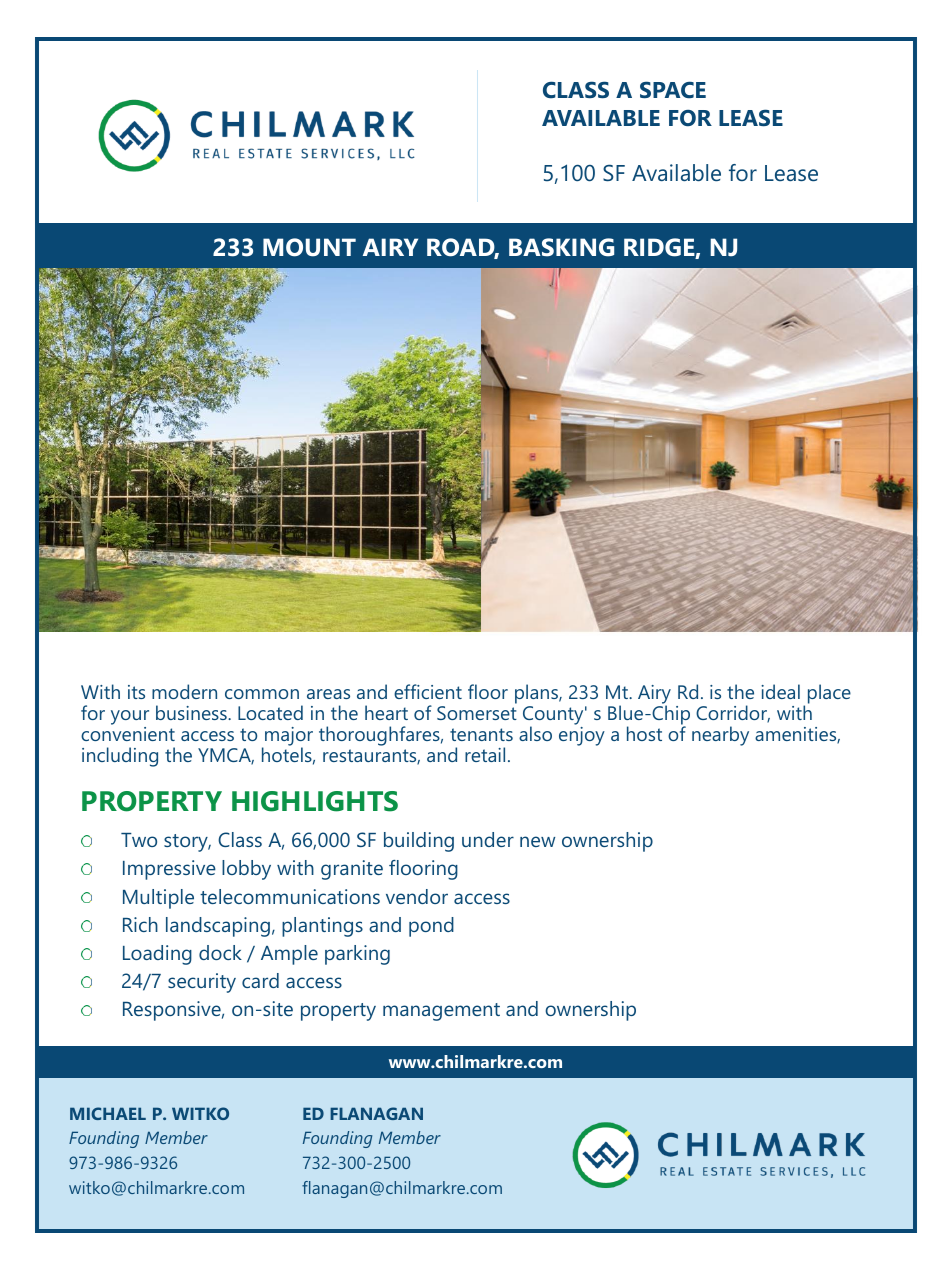 Image resolution: width=952 pixels, height=1270 pixels. Describe the element at coordinates (108, 1113) in the screenshot. I see `MICHAEL` at that location.
